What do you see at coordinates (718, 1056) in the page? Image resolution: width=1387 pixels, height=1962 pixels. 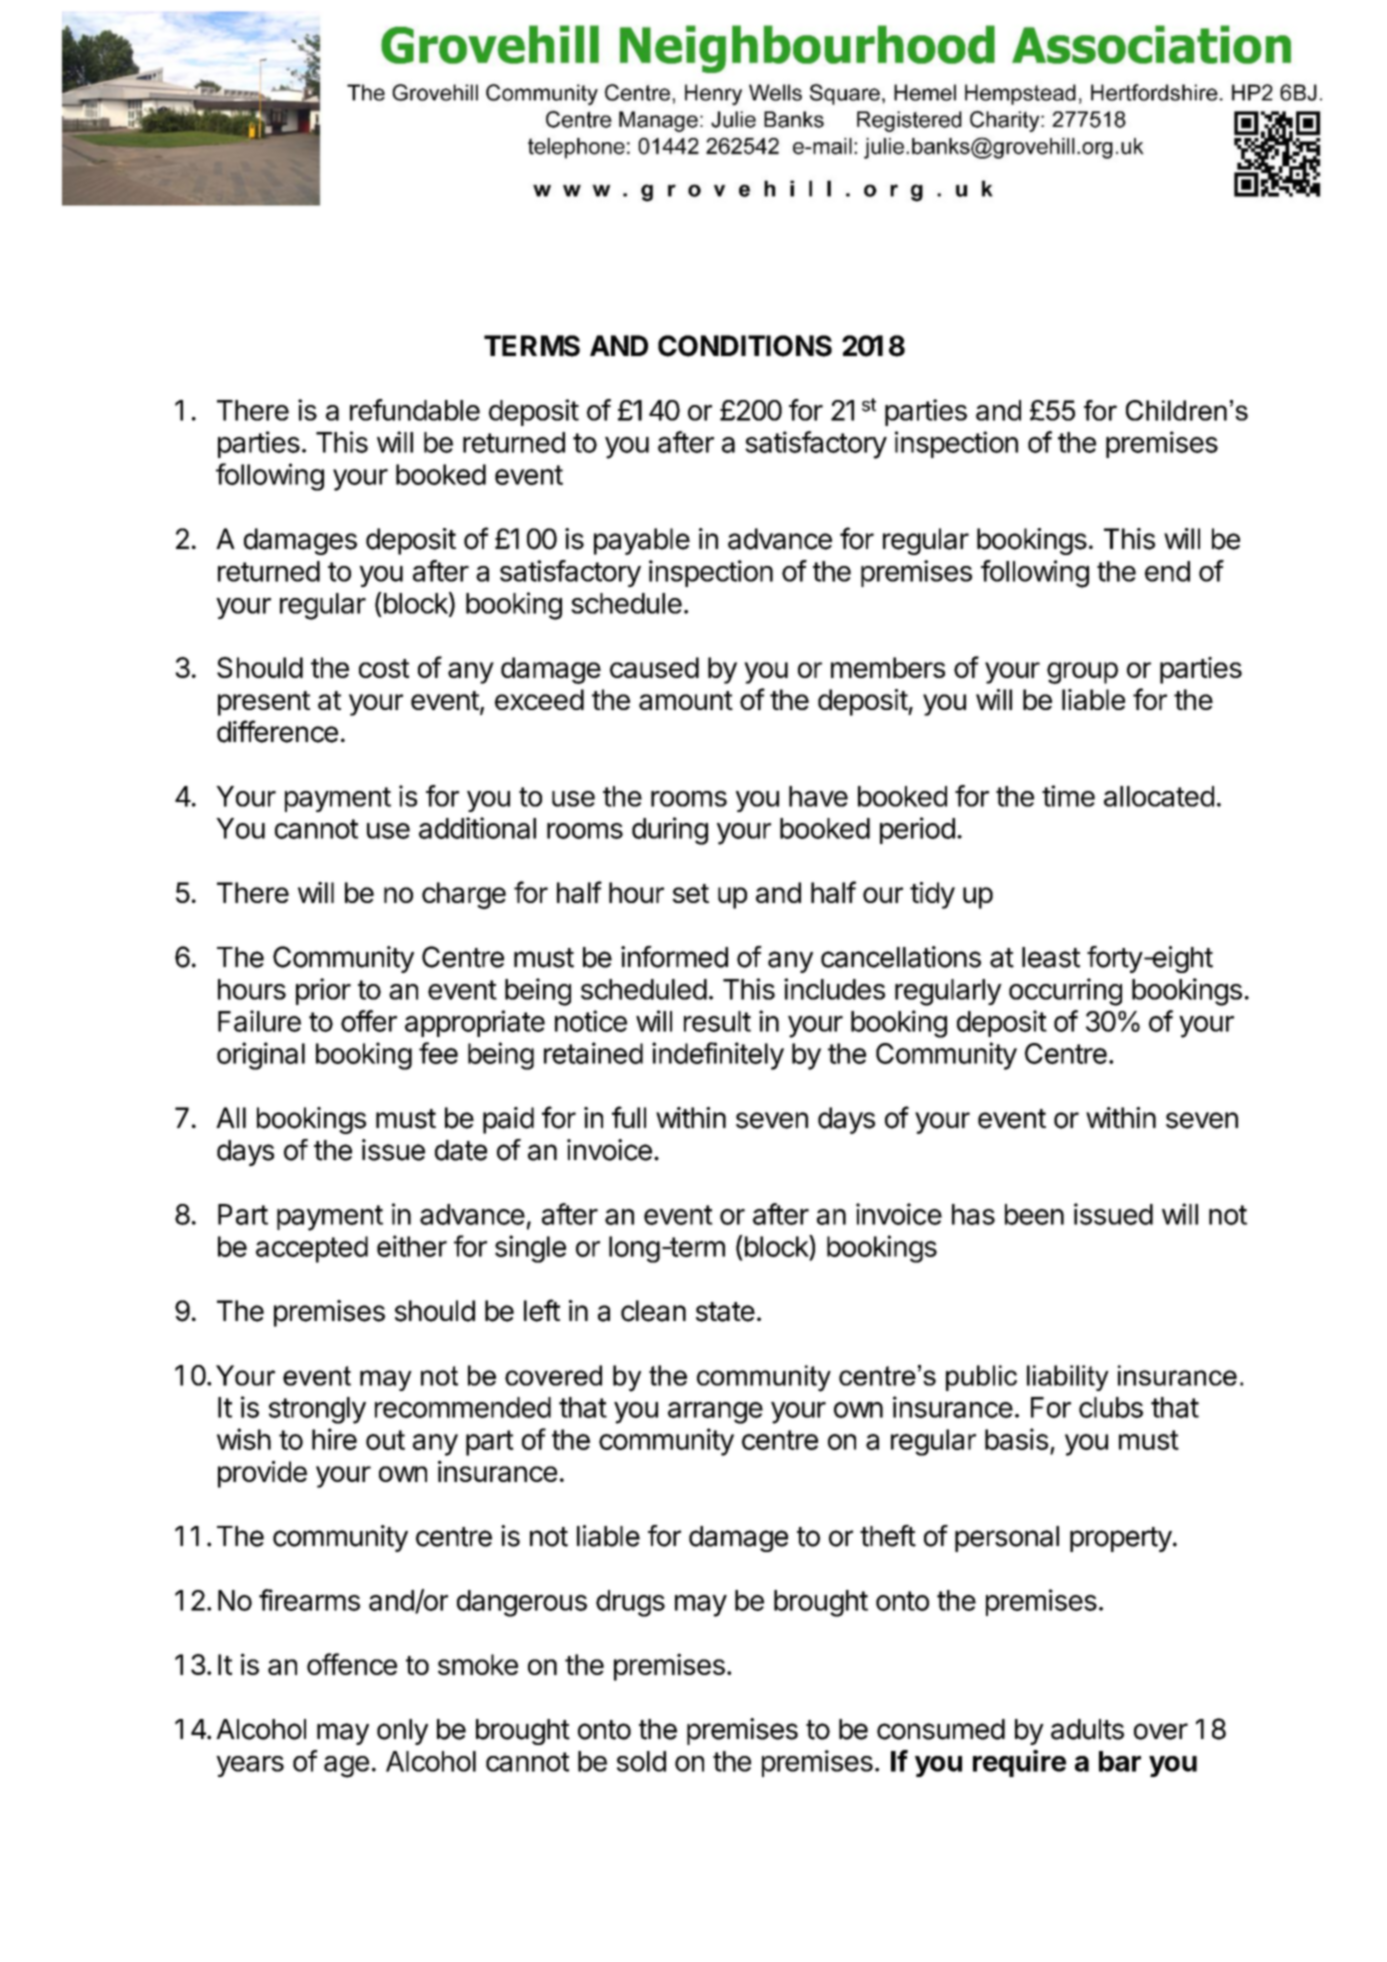 I see `indefinitely` at bounding box center [718, 1056].
